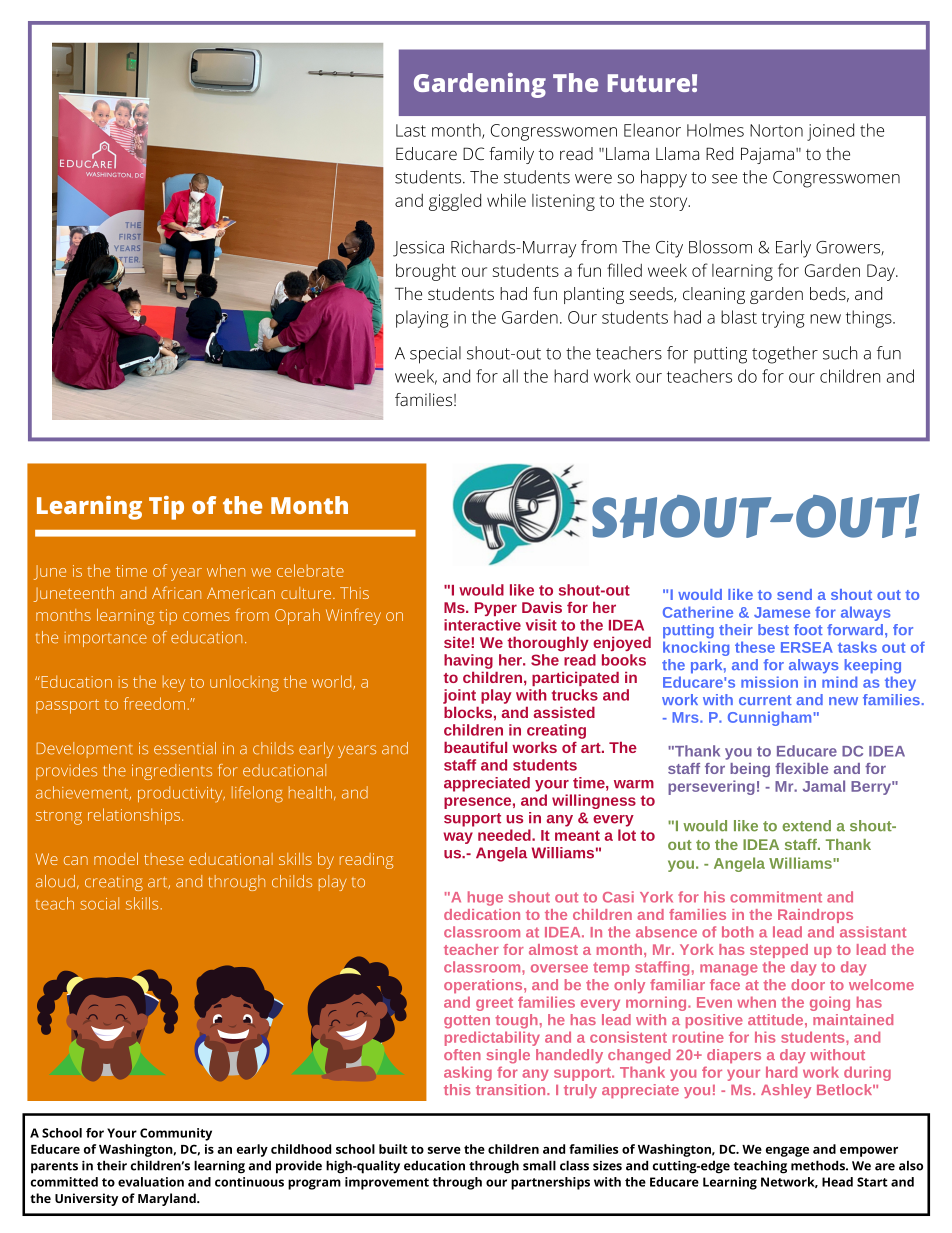  I want to click on joined, so click(830, 132).
